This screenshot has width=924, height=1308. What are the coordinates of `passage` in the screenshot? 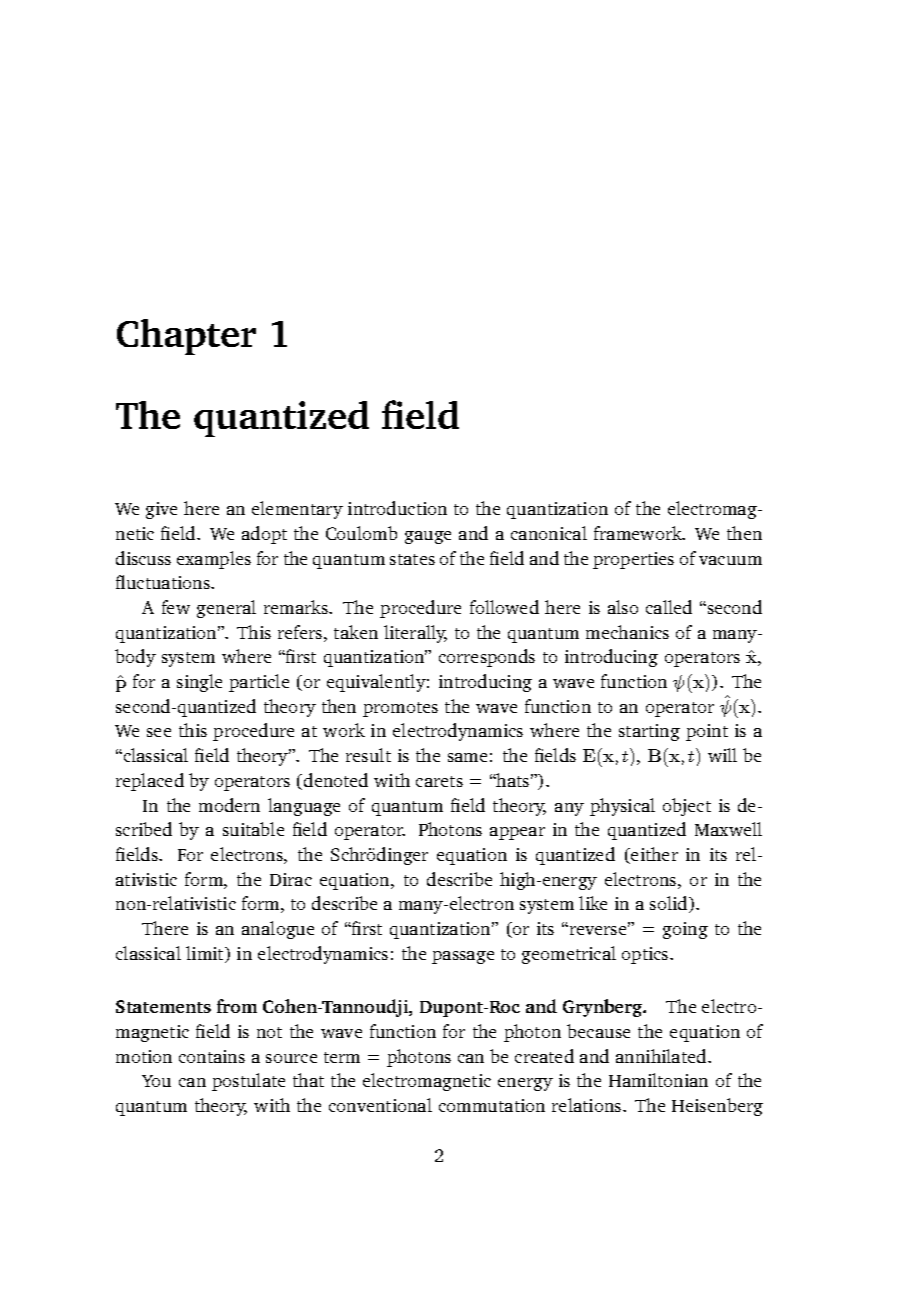 It's located at (463, 957).
